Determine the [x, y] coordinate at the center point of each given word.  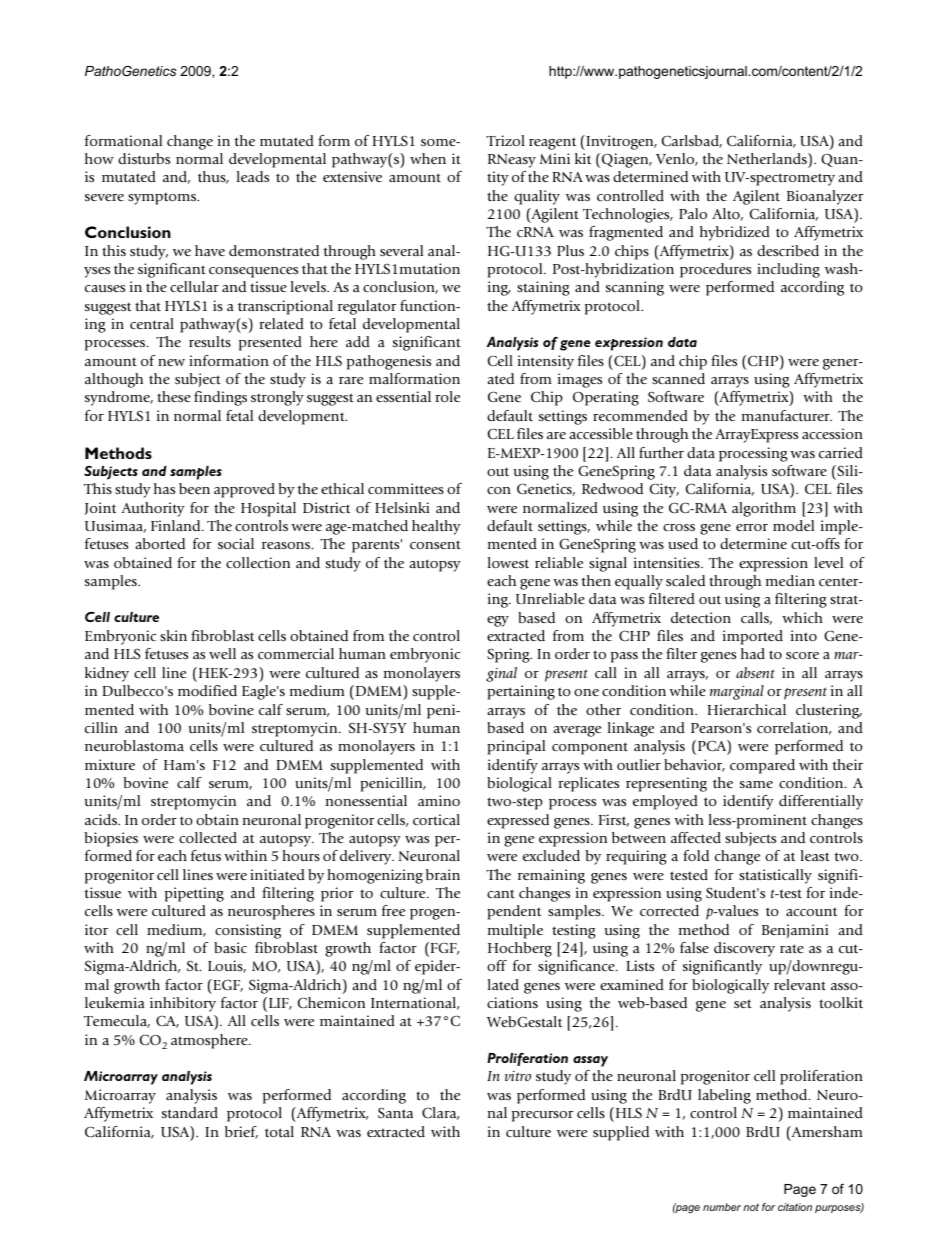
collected [208, 837]
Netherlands [768, 158]
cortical [436, 819]
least [815, 855]
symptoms [163, 198]
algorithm [764, 509]
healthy [436, 527]
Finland [177, 525]
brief [241, 1132]
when [428, 158]
